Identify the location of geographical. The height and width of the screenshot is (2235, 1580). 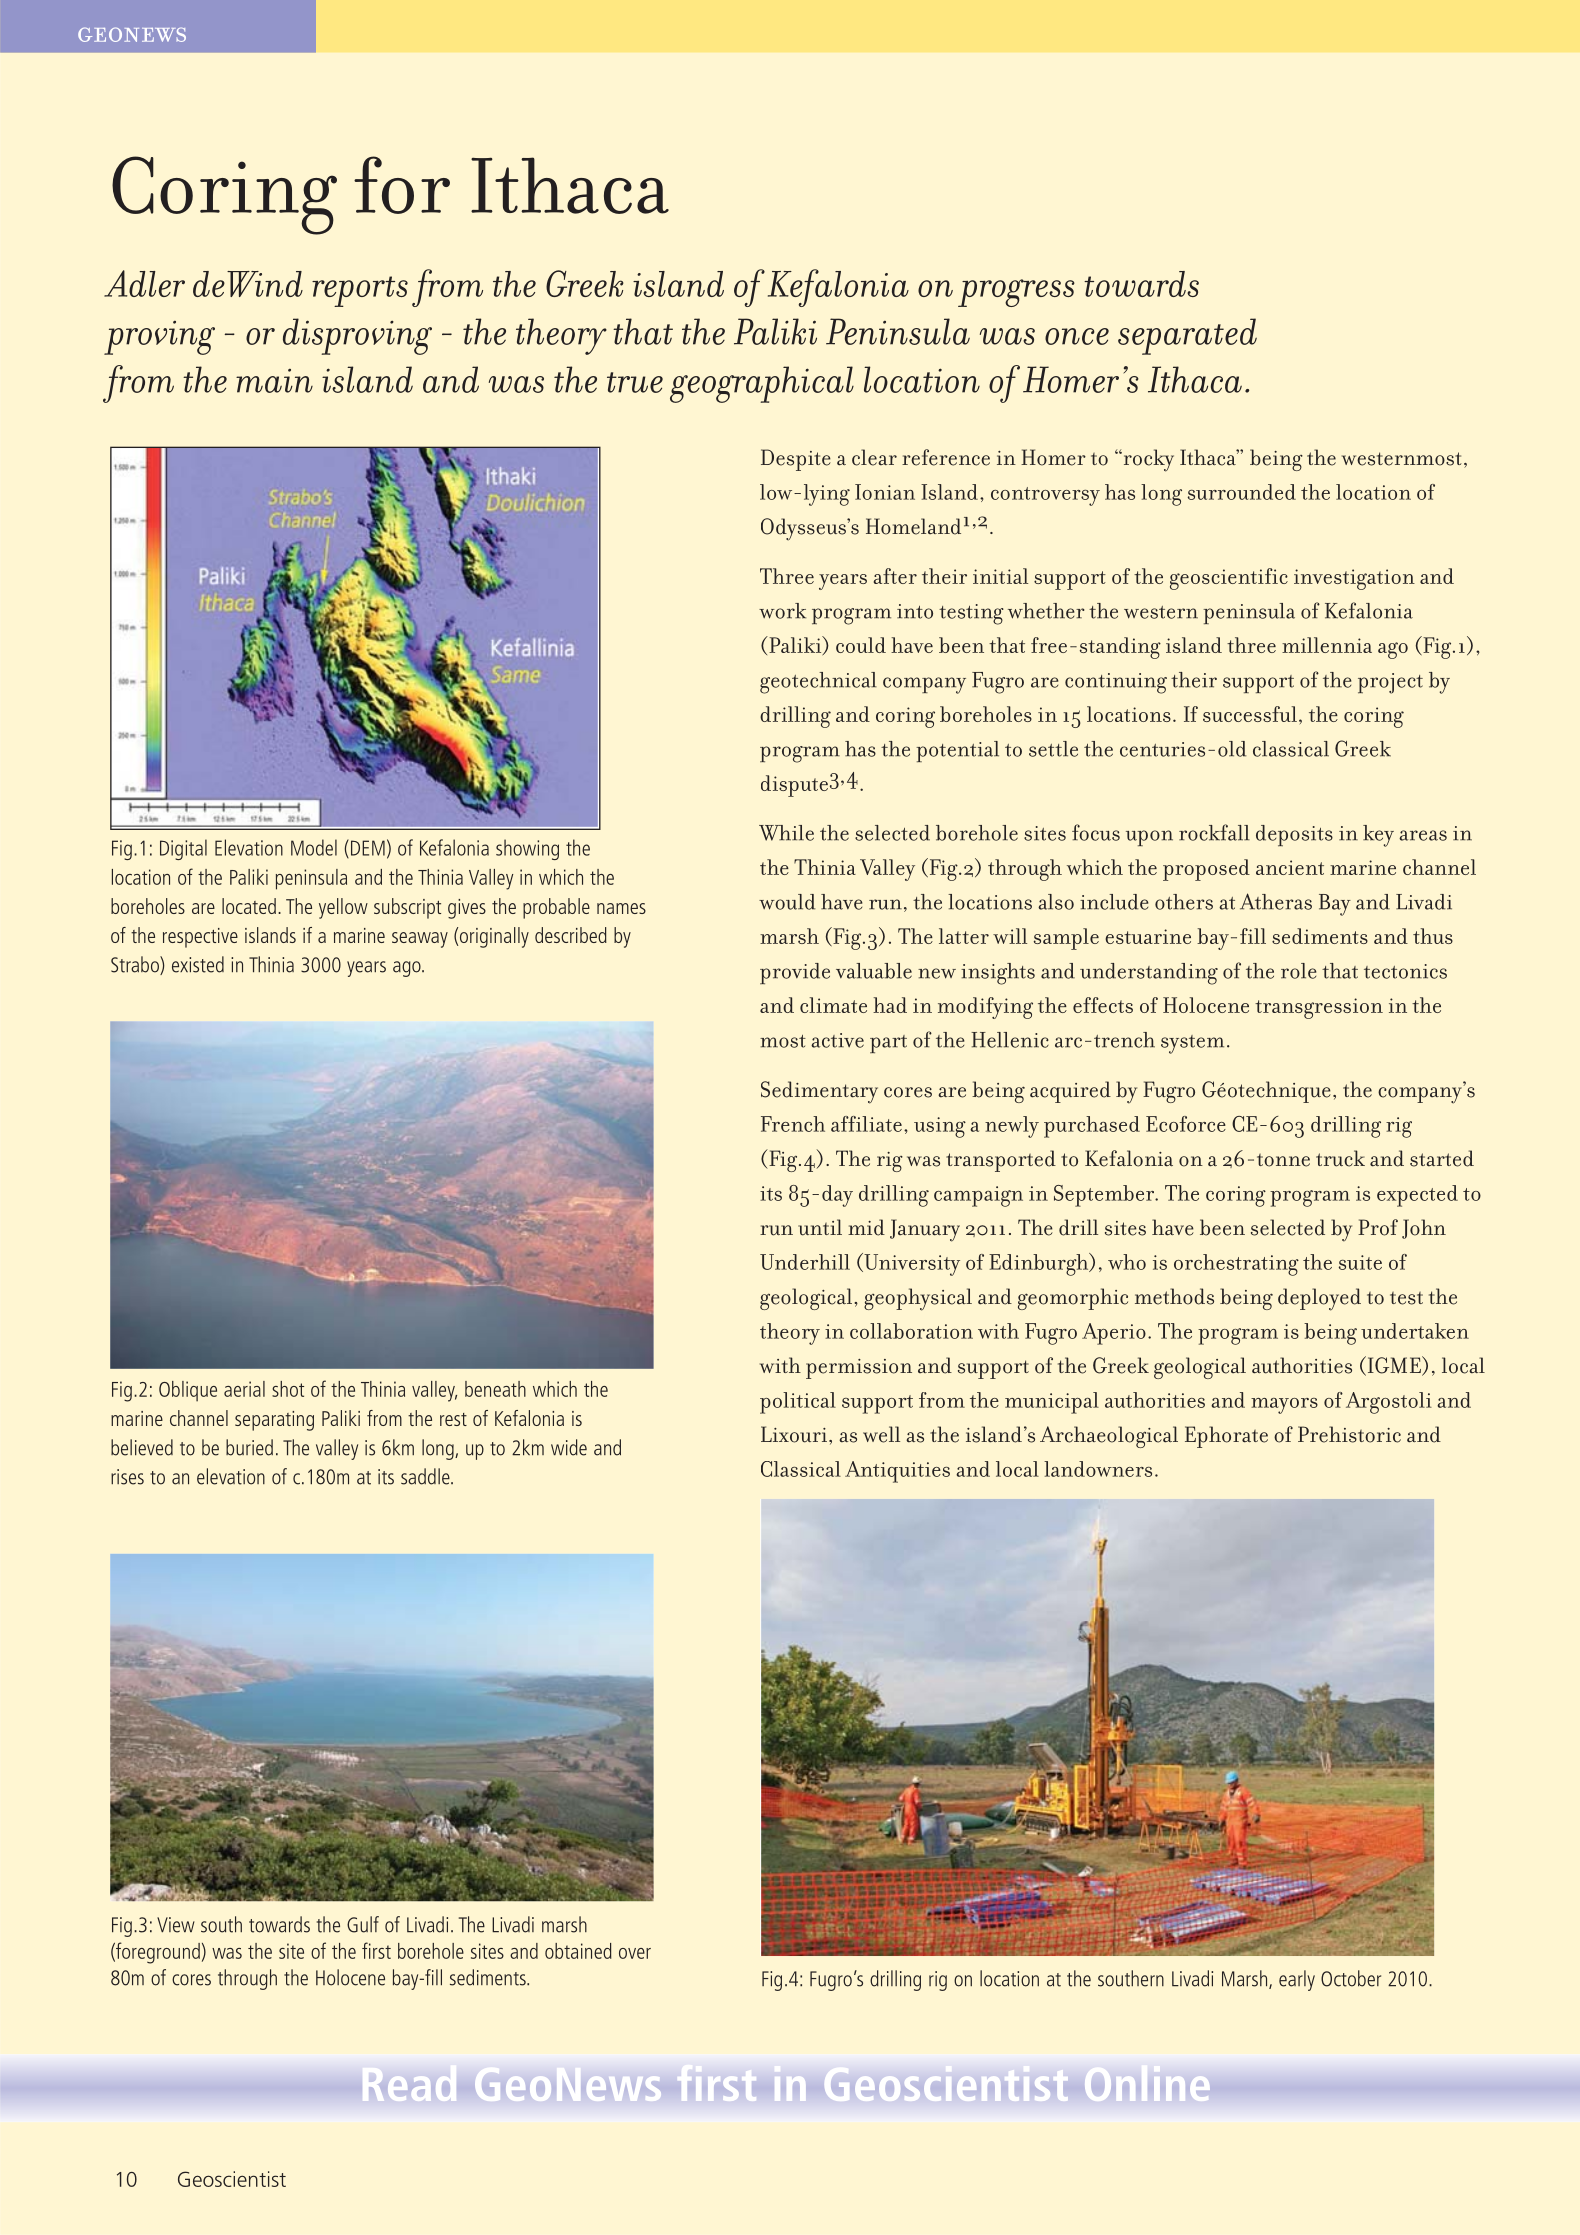
(762, 384).
